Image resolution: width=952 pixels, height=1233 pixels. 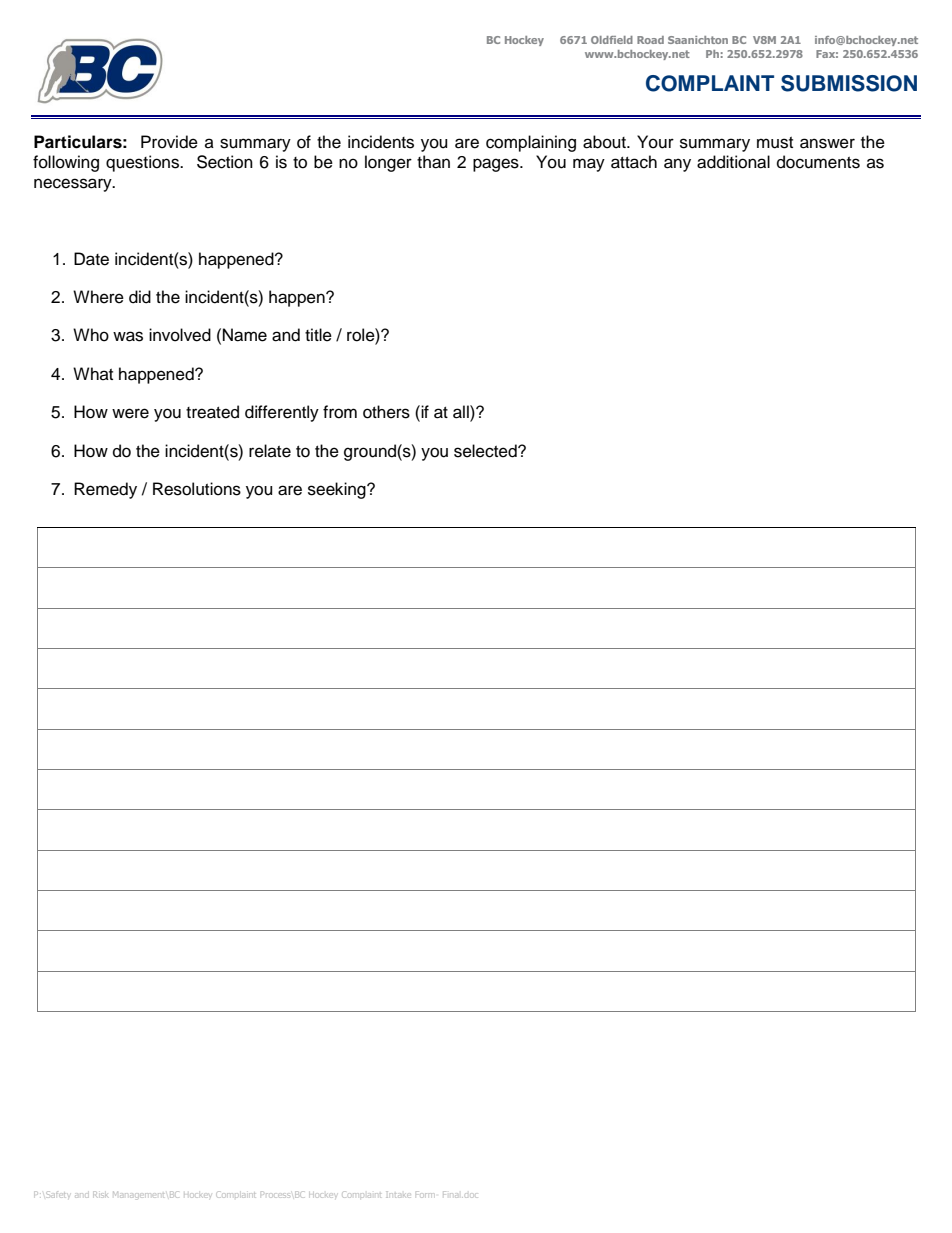 I want to click on SUBMISSION, so click(x=849, y=83).
